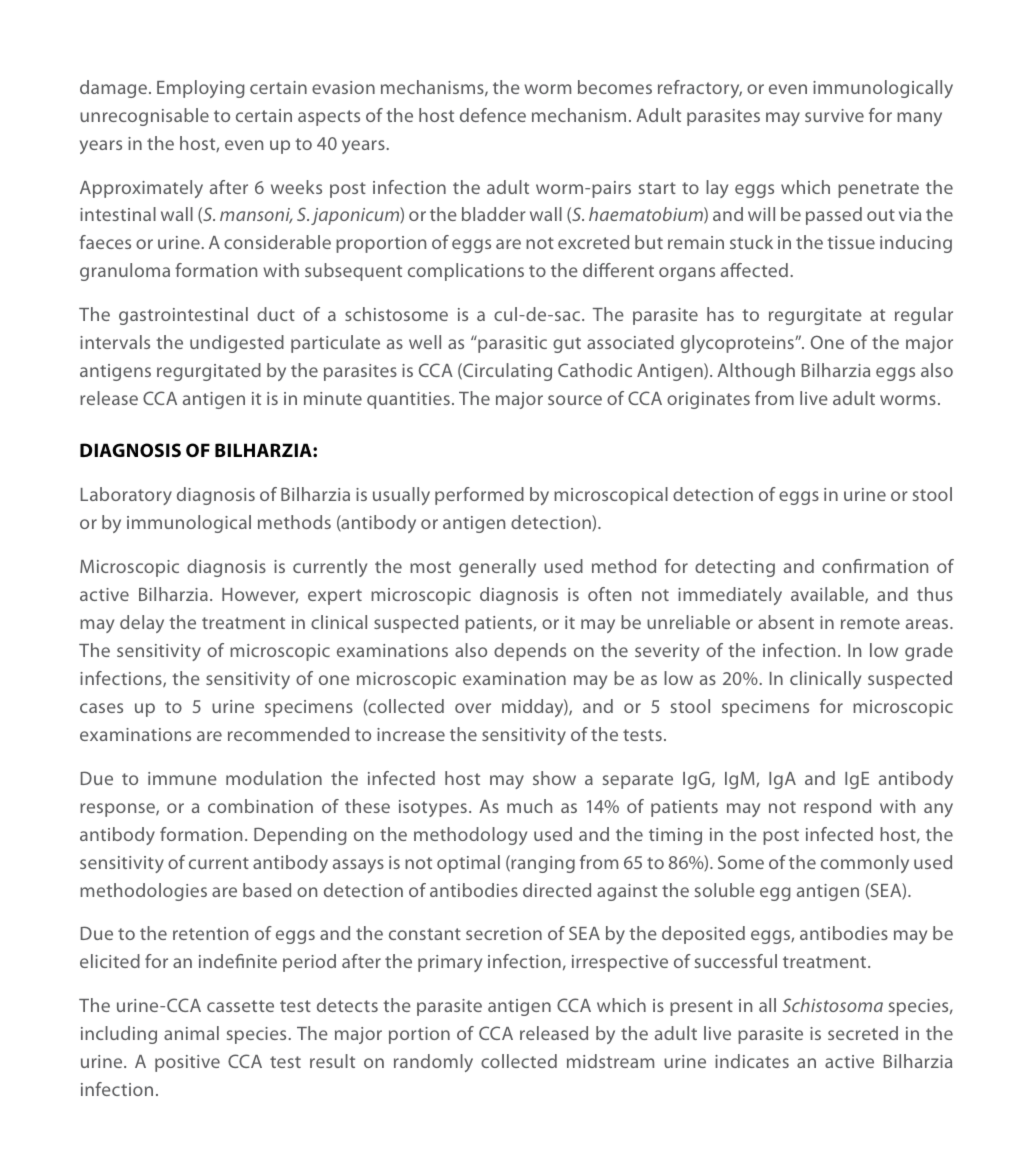 The height and width of the screenshot is (1176, 1033). I want to click on Employing, so click(201, 89).
